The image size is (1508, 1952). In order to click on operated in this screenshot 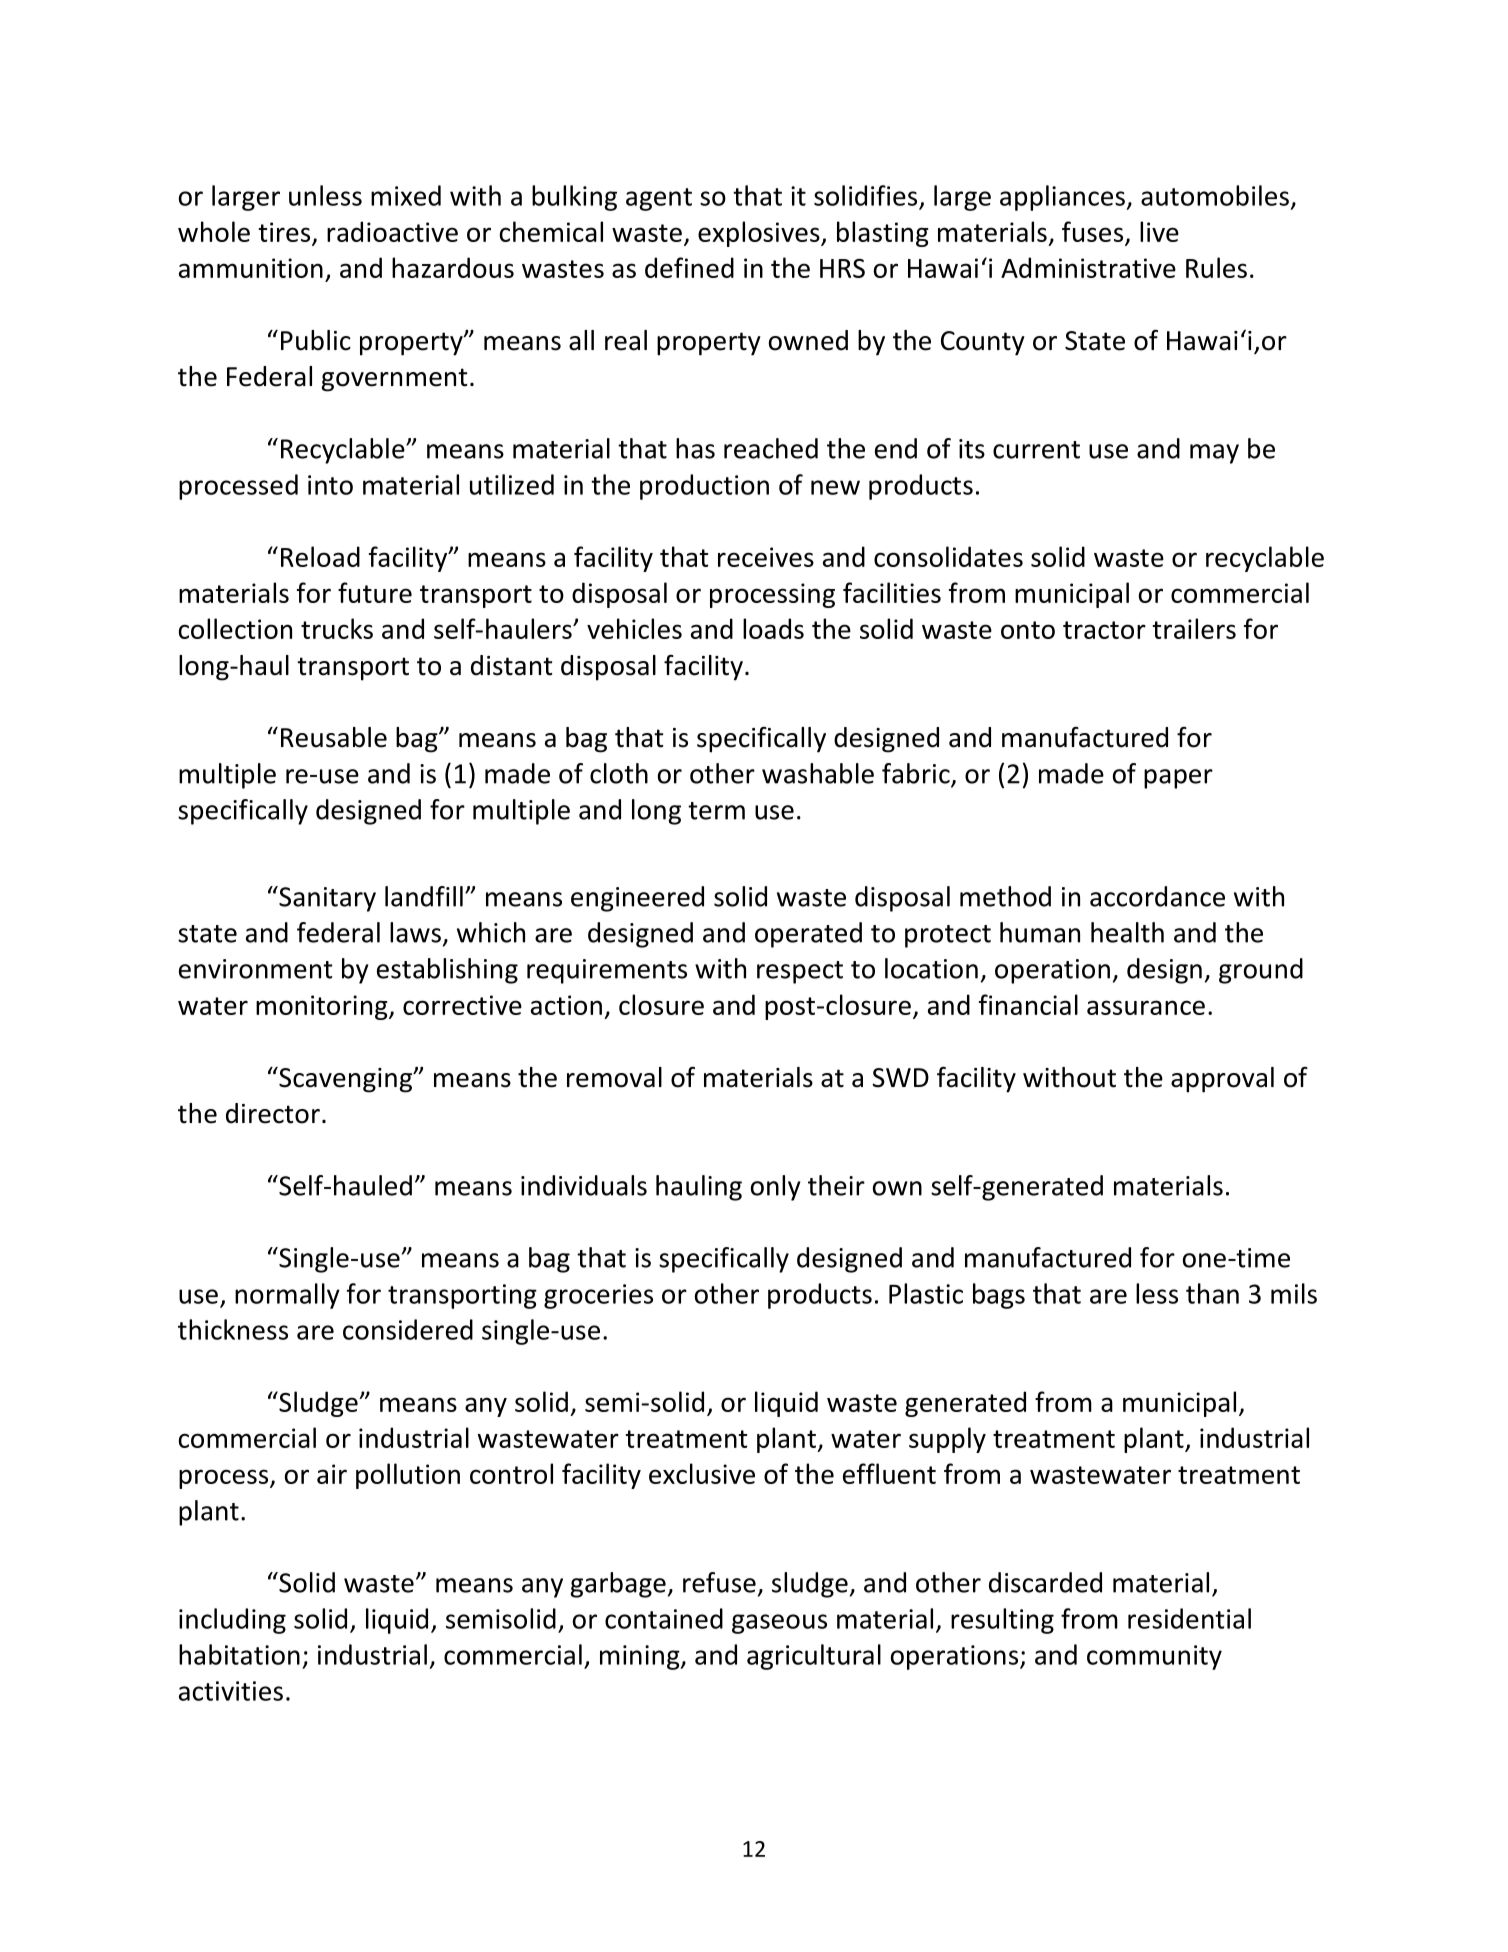, I will do `click(808, 935)`.
